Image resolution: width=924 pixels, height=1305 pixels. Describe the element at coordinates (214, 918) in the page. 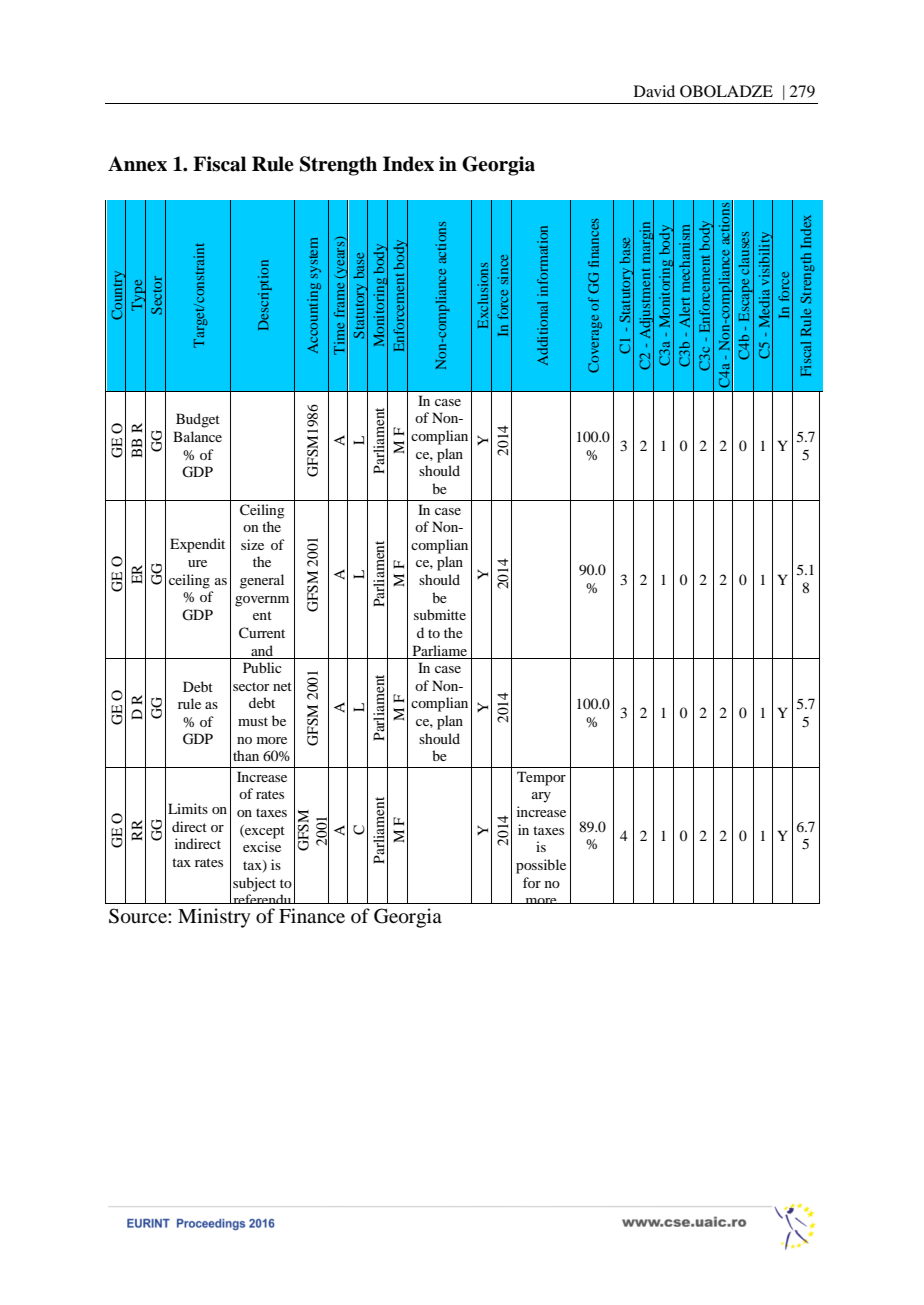

I see `Ministry` at that location.
